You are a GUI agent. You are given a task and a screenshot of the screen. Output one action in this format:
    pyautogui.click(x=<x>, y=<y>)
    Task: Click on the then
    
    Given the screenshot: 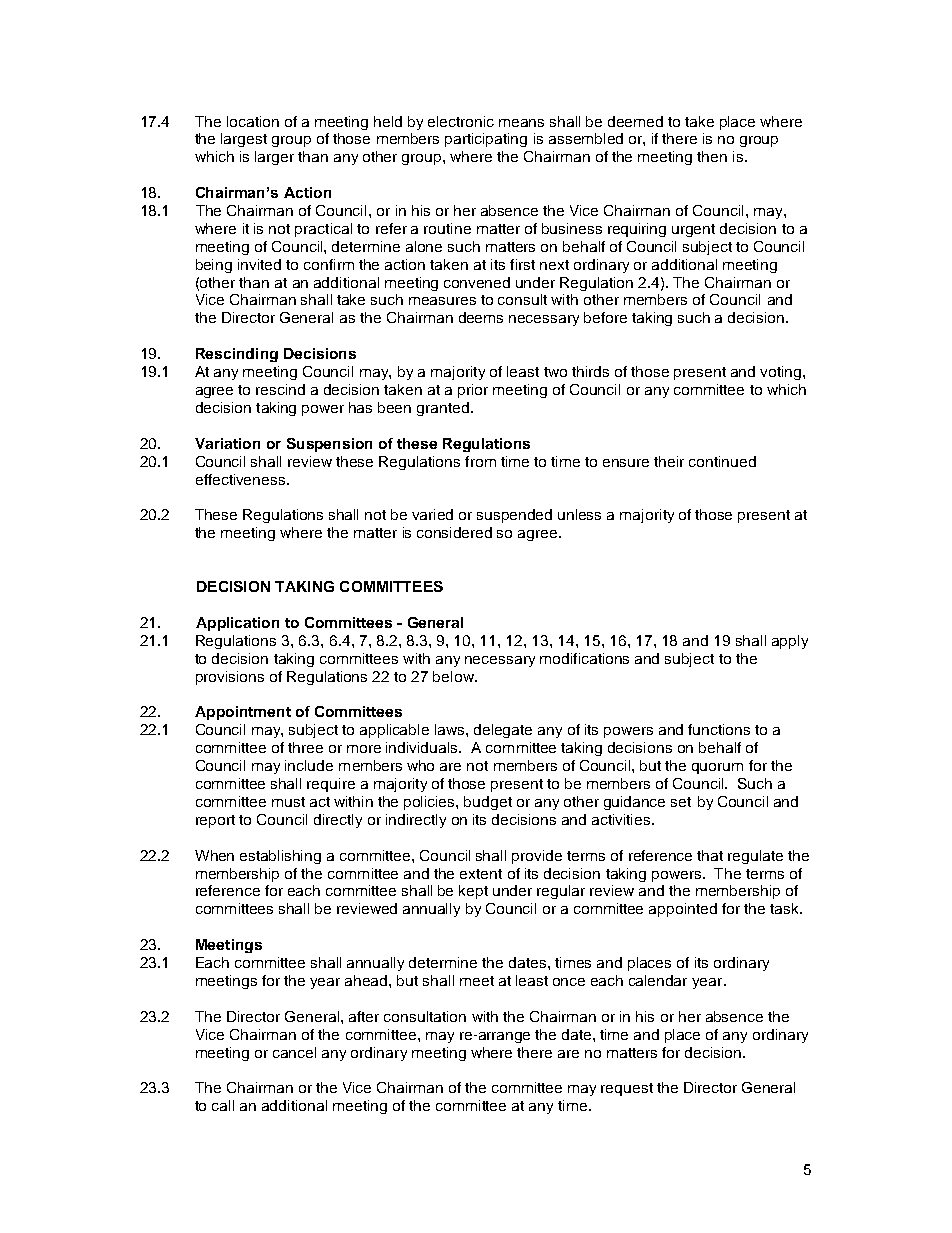 What is the action you would take?
    pyautogui.click(x=712, y=156)
